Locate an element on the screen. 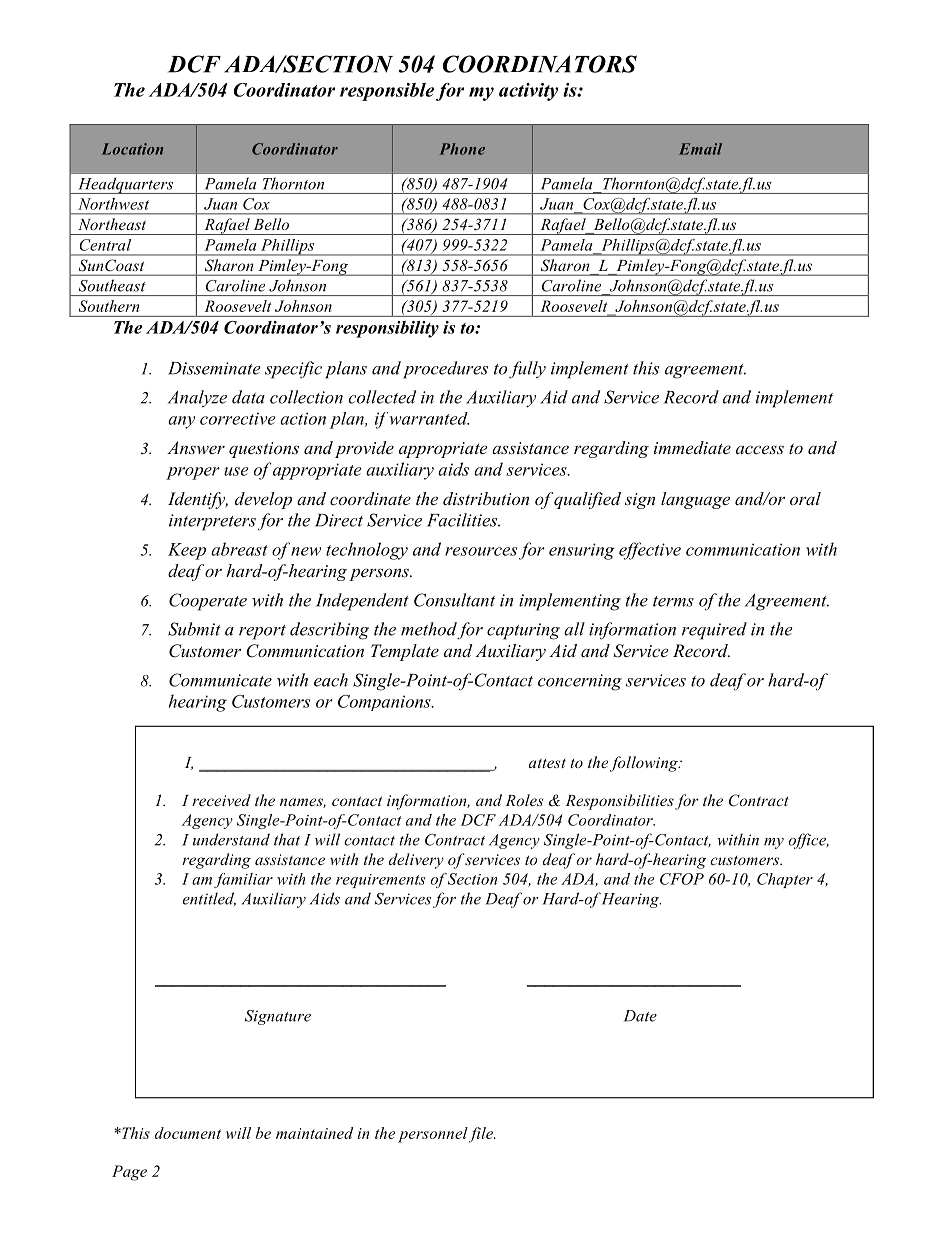 This screenshot has width=952, height=1233. Location is located at coordinates (132, 149).
